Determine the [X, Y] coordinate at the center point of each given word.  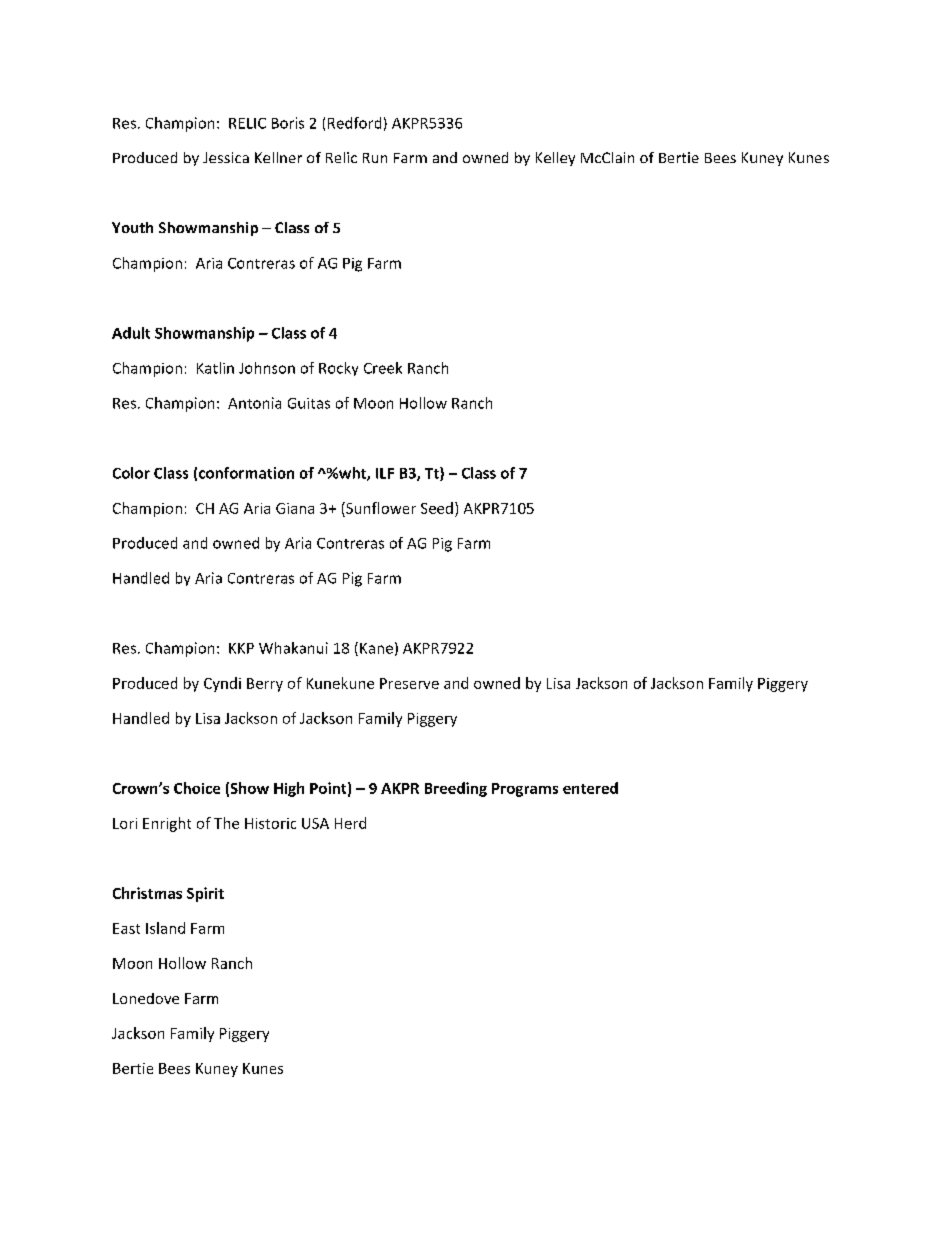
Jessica [226, 157]
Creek [383, 368]
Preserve [409, 683]
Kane [376, 648]
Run [375, 158]
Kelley [555, 159]
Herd [350, 823]
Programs [525, 790]
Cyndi [222, 684]
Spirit [205, 894]
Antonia [254, 403]
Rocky [338, 369]
